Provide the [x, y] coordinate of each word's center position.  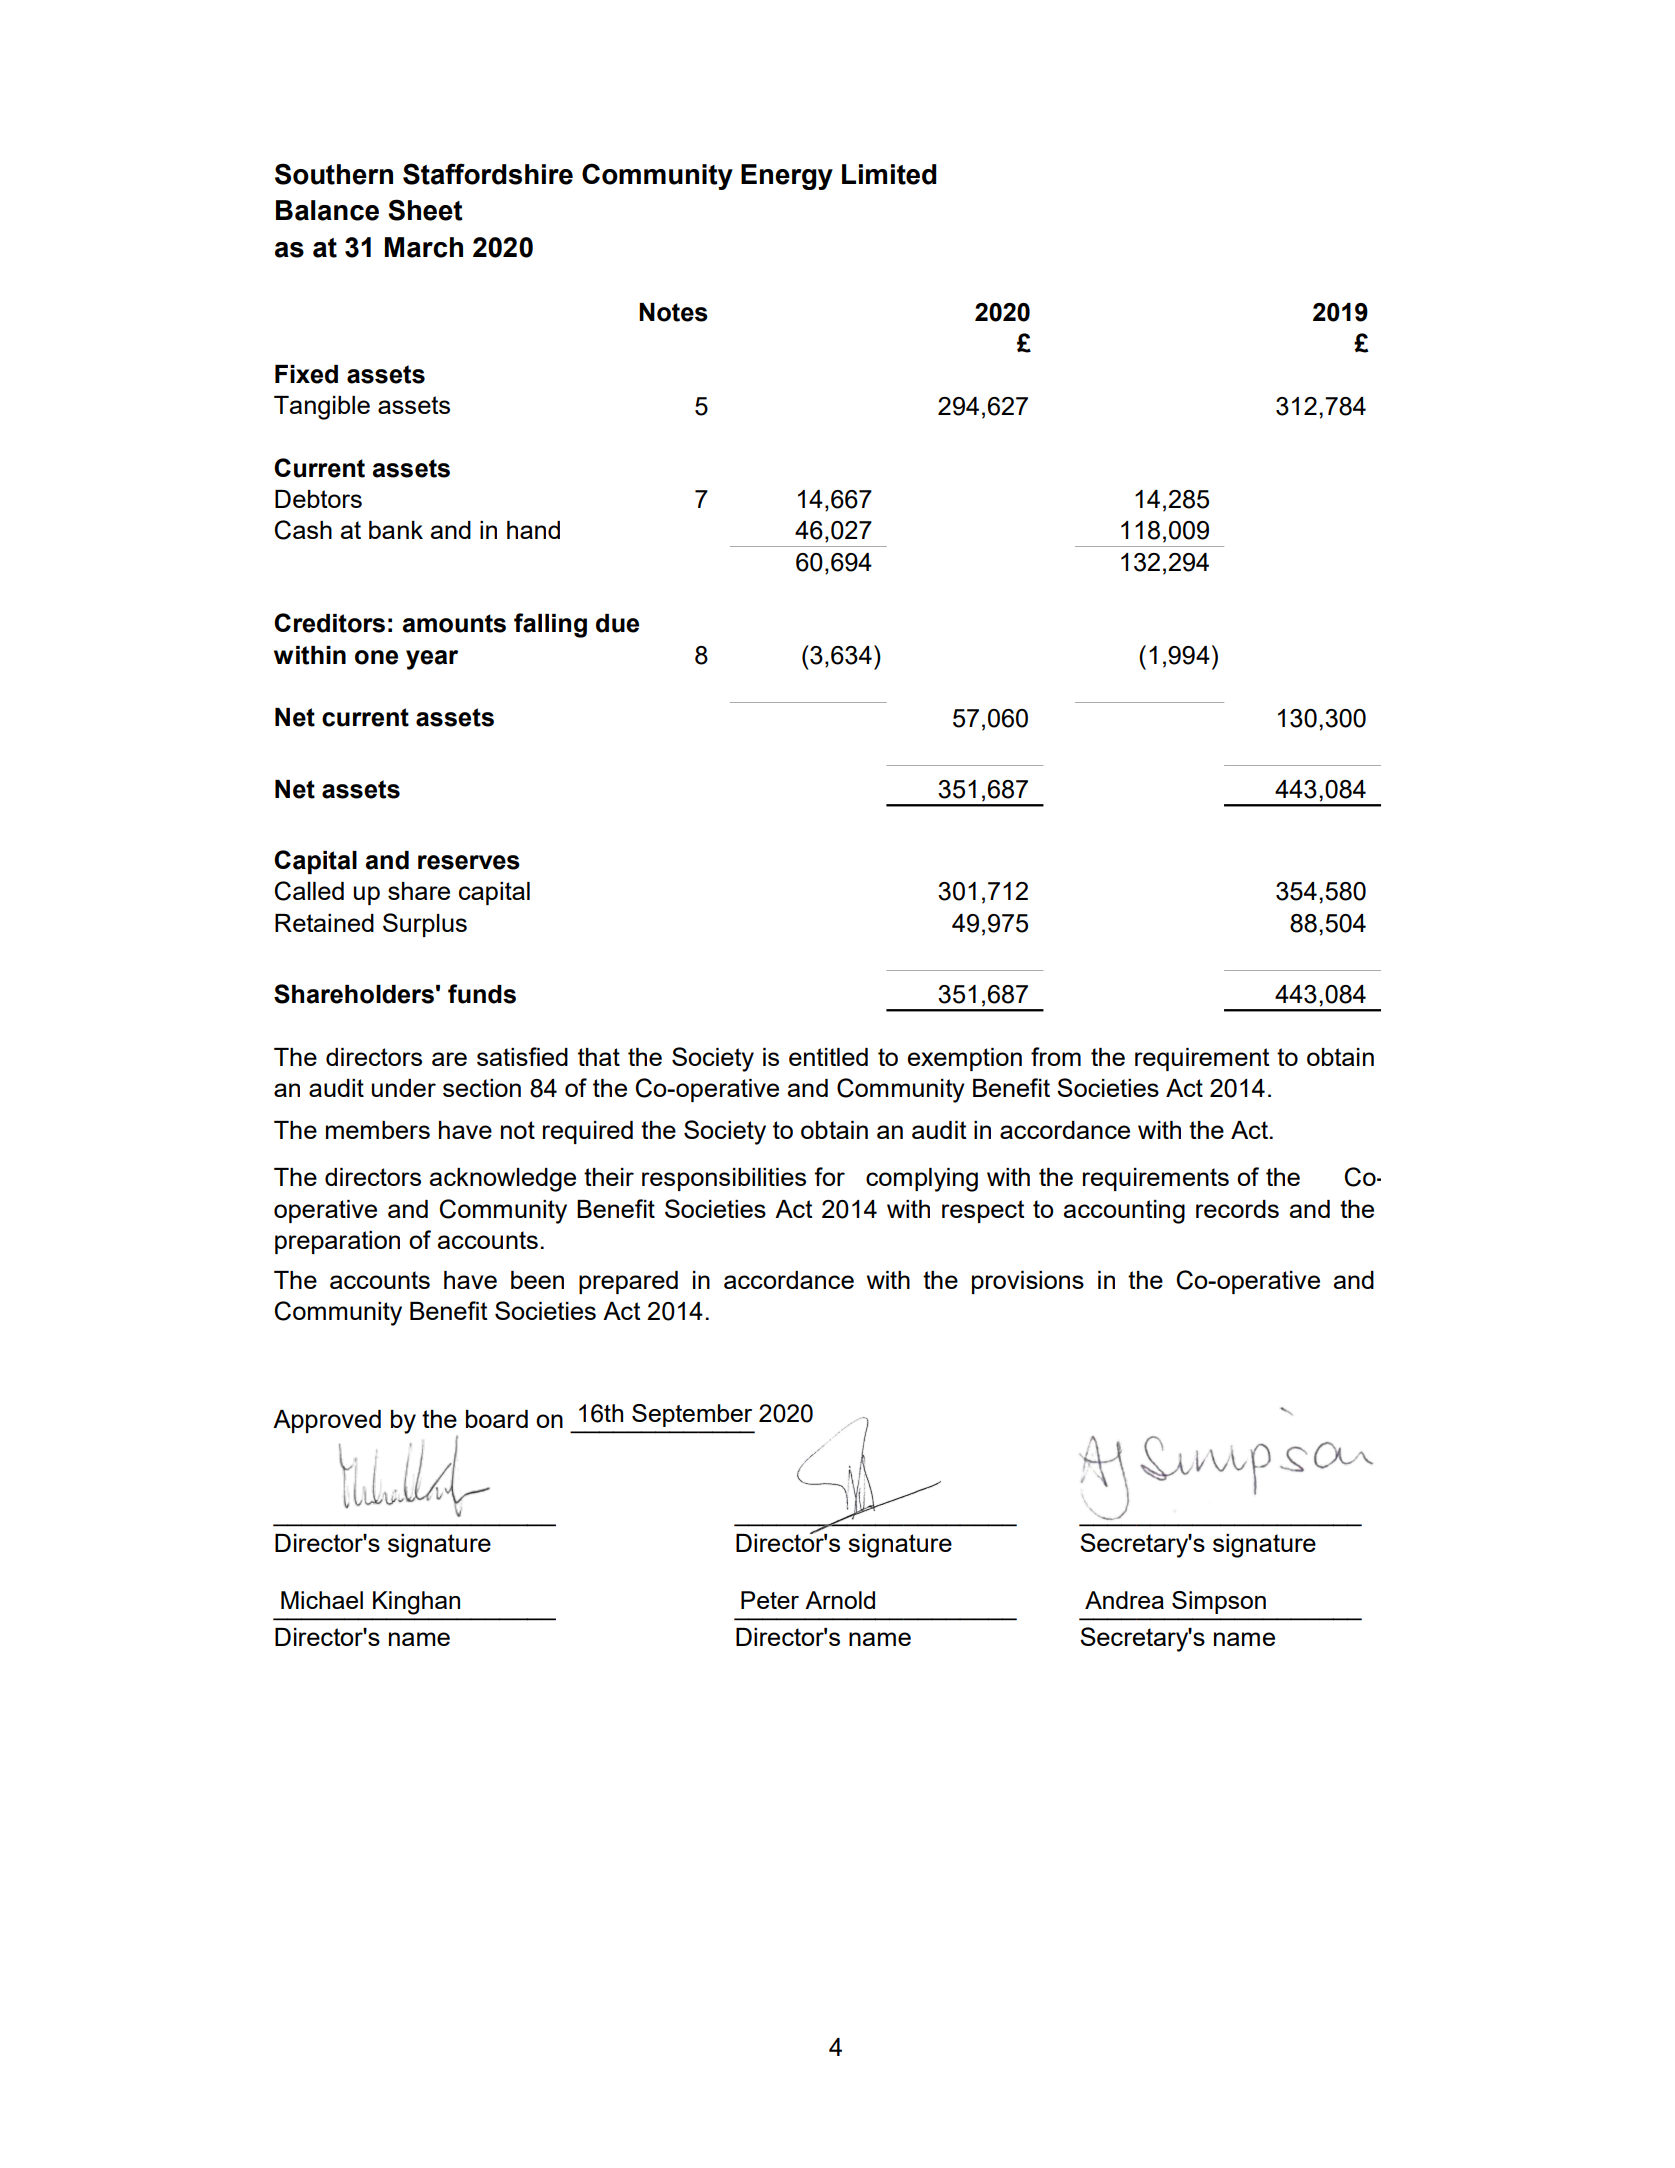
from [1056, 1056]
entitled [828, 1057]
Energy [787, 177]
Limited [889, 174]
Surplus [425, 925]
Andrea [1124, 1600]
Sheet [425, 210]
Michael [322, 1600]
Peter [770, 1600]
